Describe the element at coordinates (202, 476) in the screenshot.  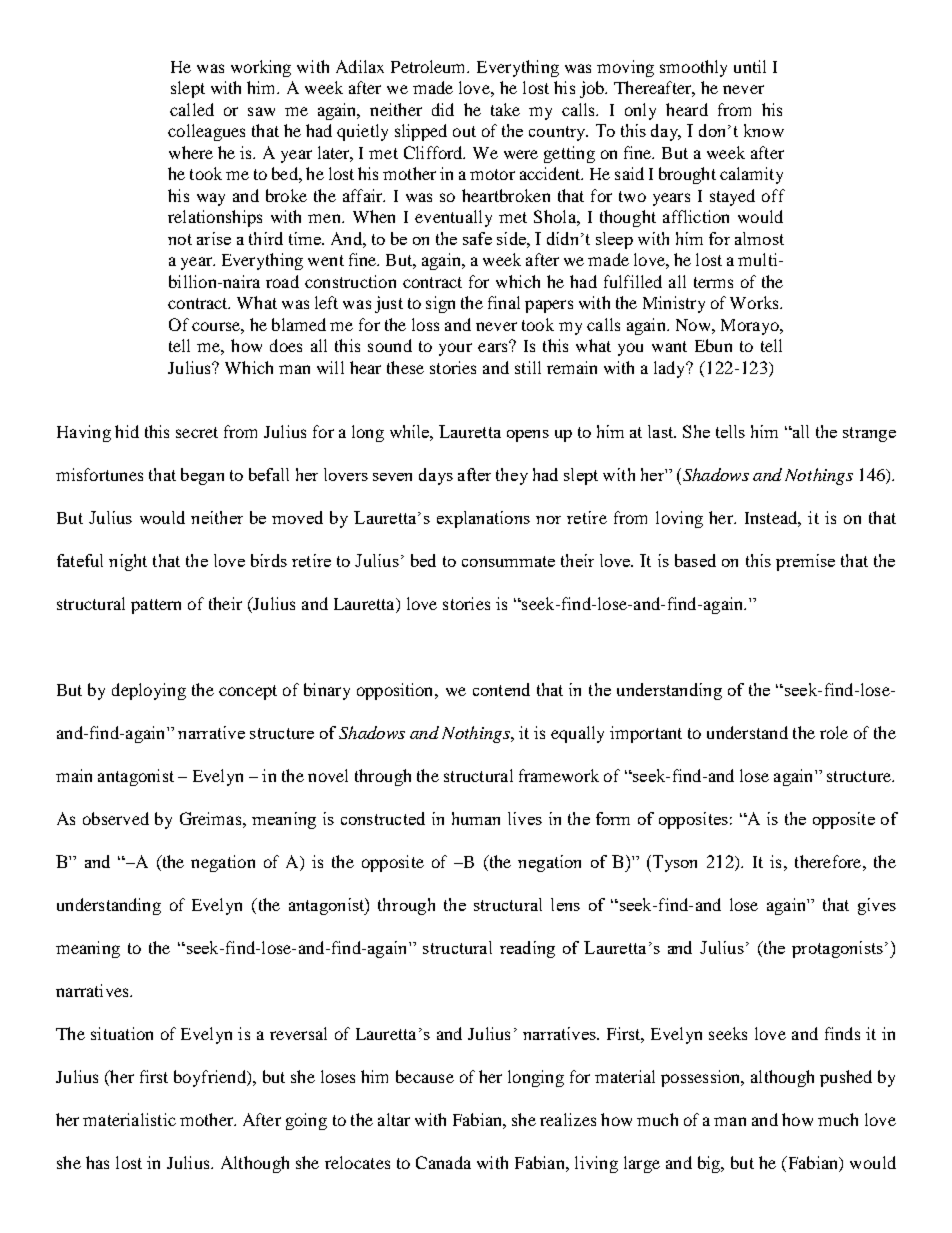
I see `began` at that location.
